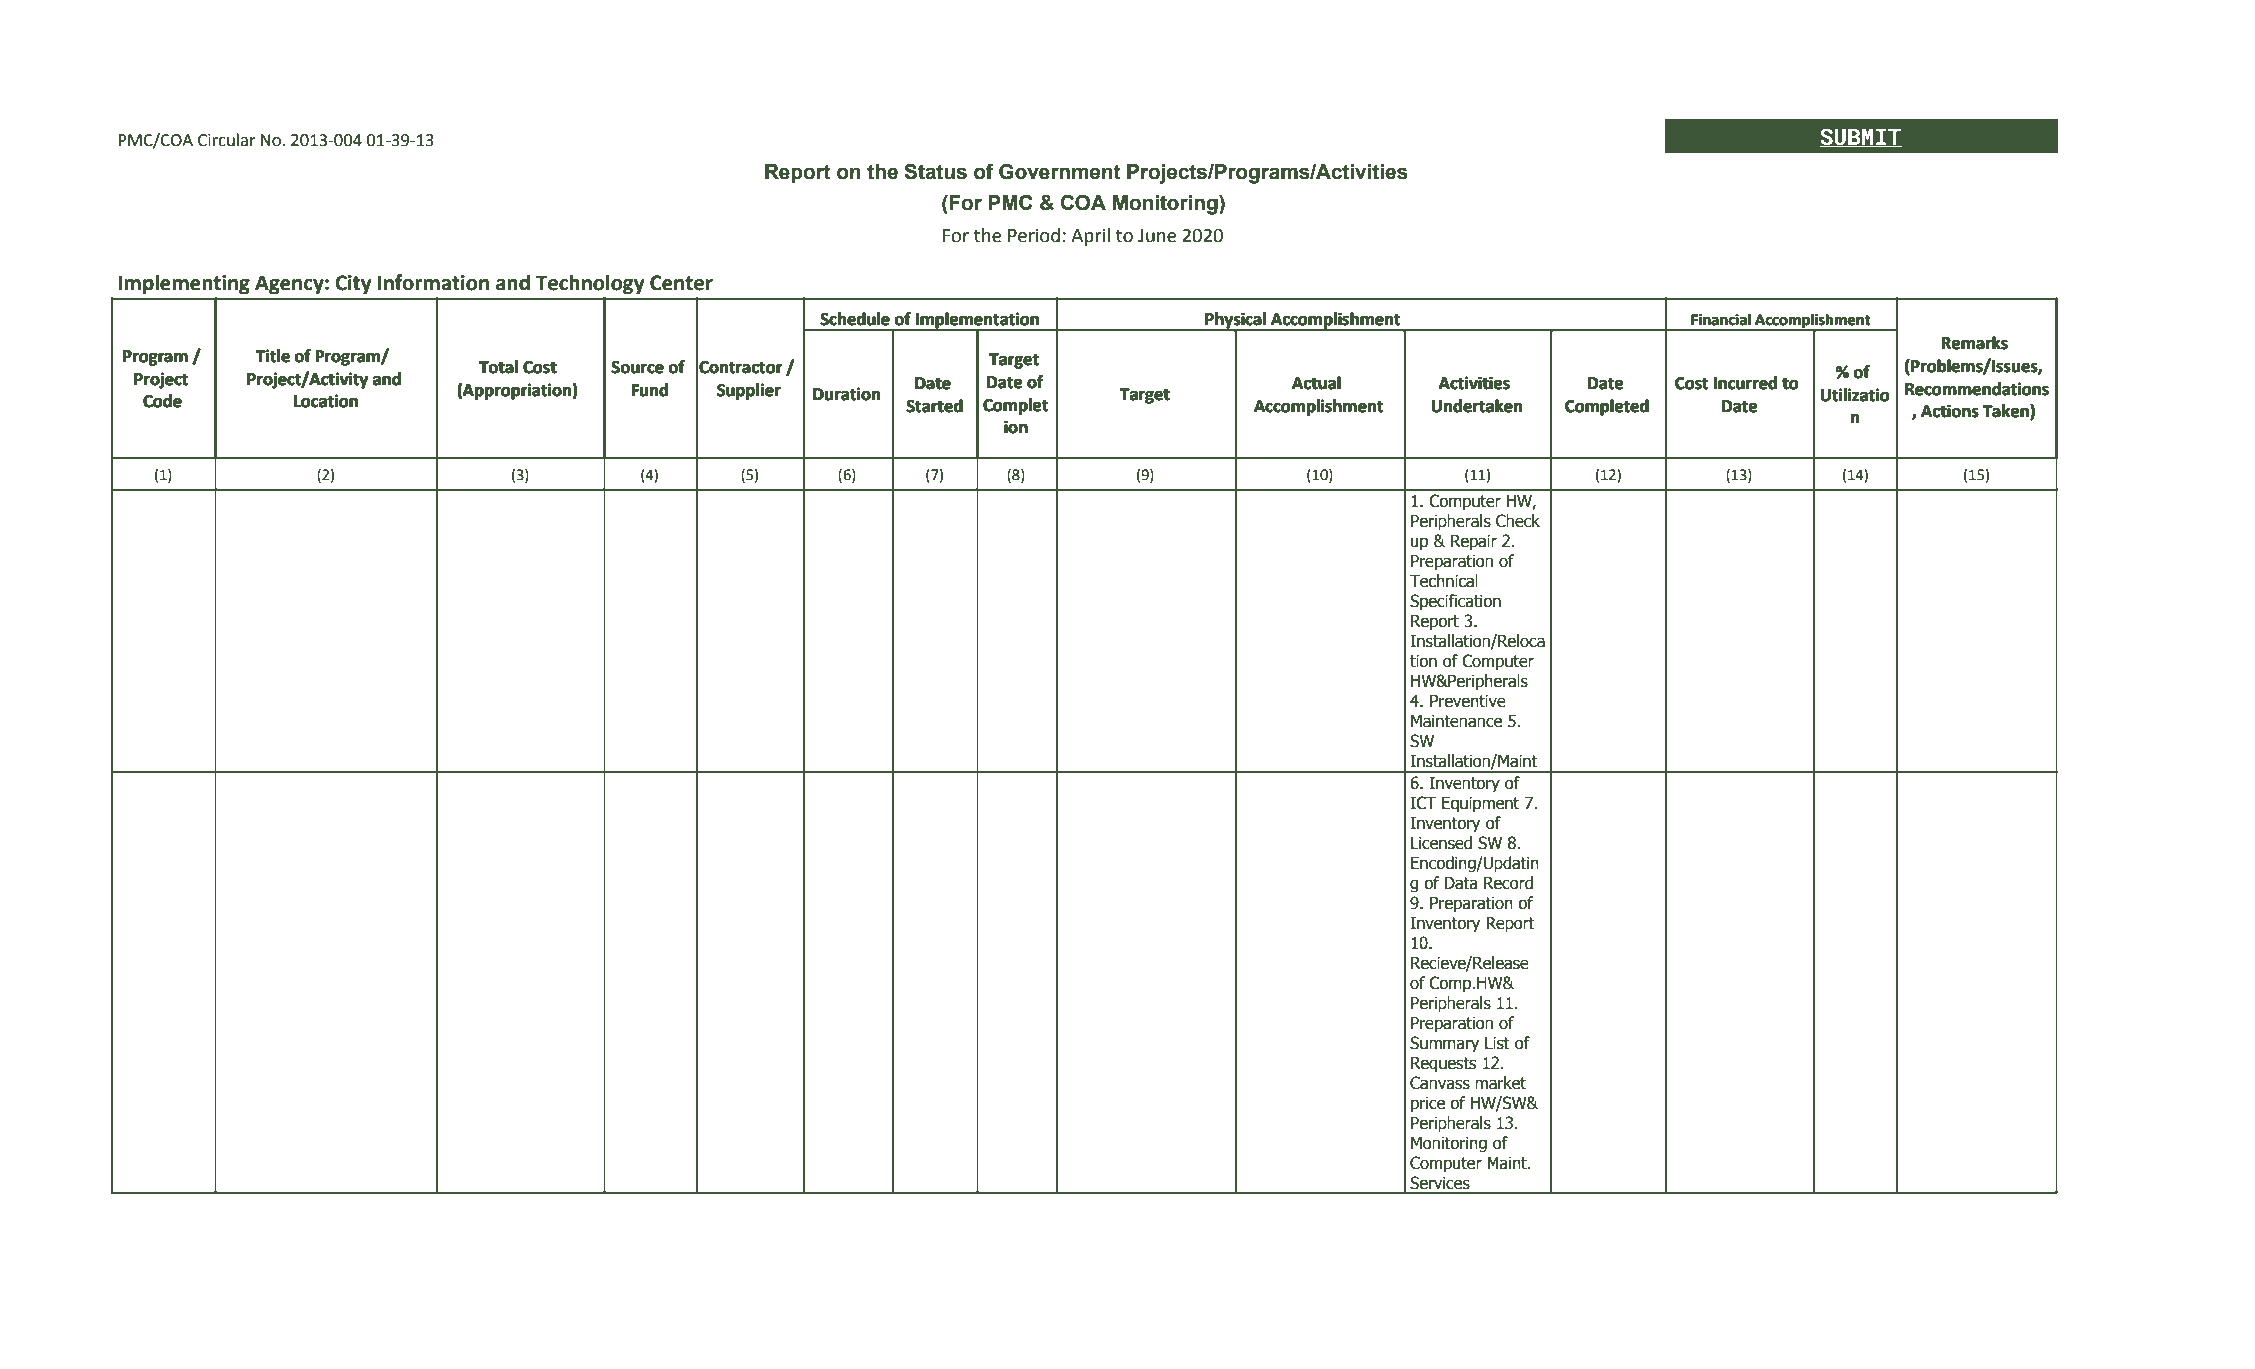  I want to click on price, so click(1428, 1105).
